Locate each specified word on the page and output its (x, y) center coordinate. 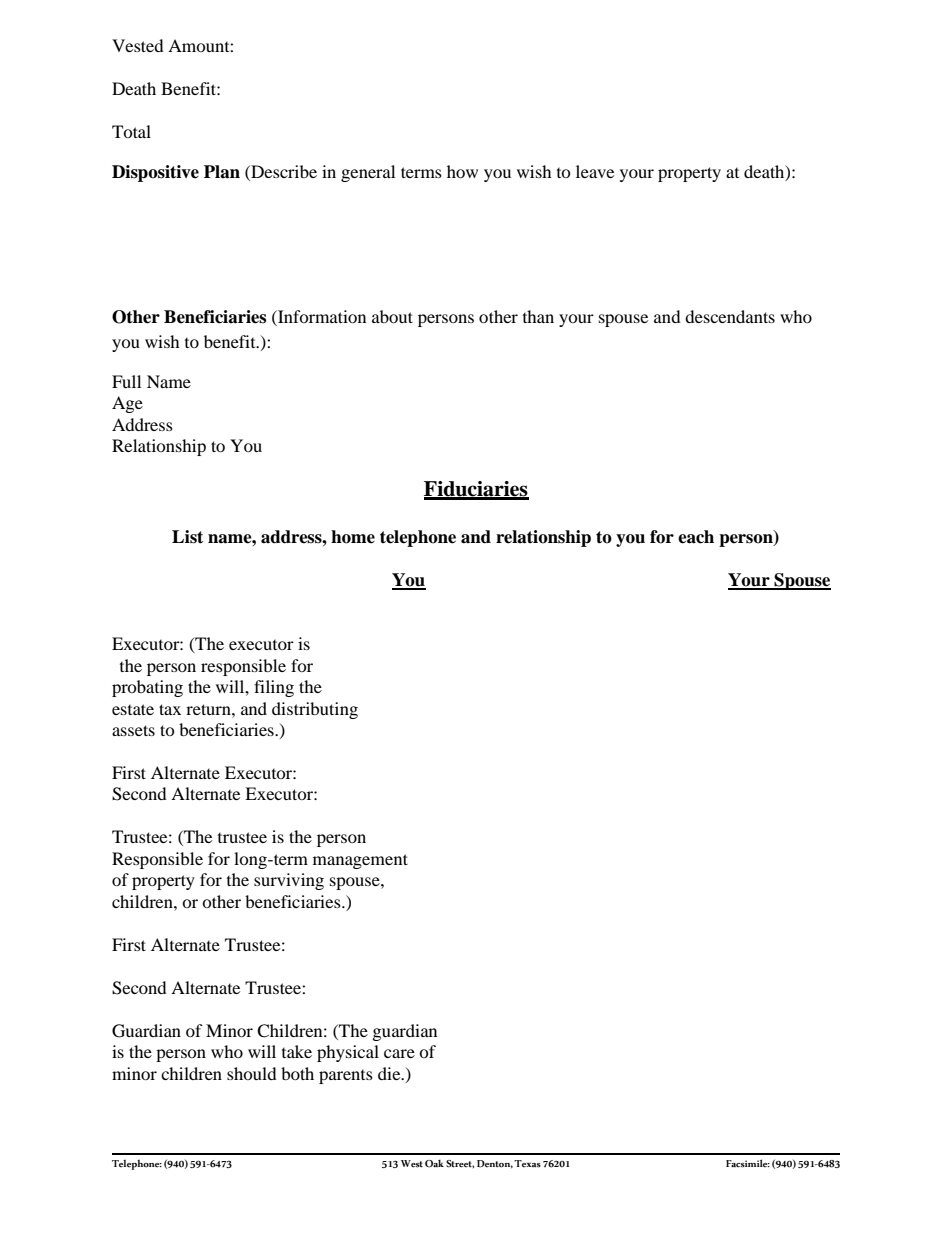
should (252, 1073)
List (187, 537)
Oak (434, 1163)
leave (595, 171)
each (696, 537)
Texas (527, 1164)
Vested (138, 45)
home (353, 537)
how (462, 171)
